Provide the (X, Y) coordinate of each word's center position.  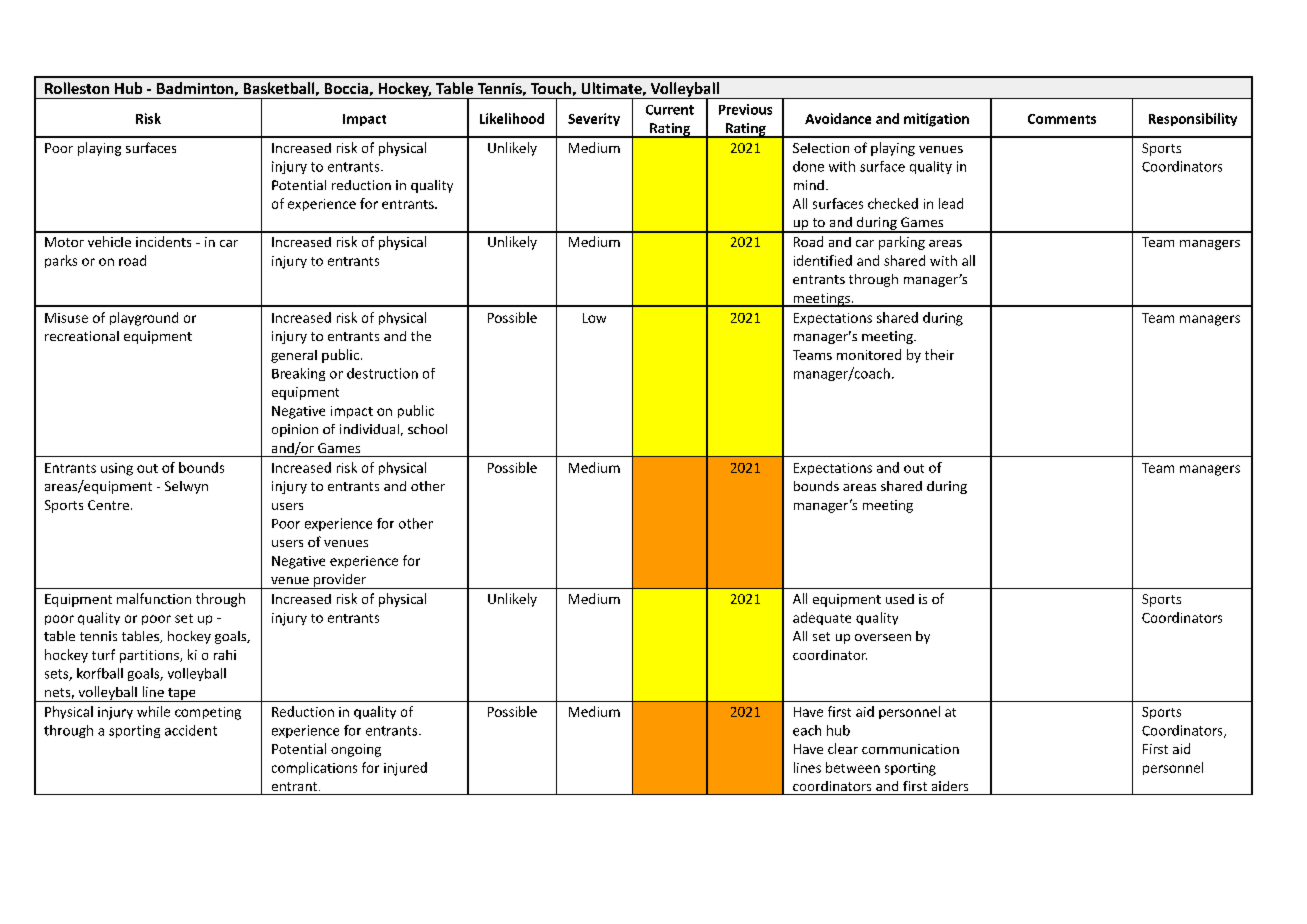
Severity (594, 119)
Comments (1062, 119)
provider (340, 581)
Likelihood (512, 118)
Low (594, 318)
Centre (108, 505)
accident (191, 730)
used (900, 599)
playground (144, 319)
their (939, 354)
